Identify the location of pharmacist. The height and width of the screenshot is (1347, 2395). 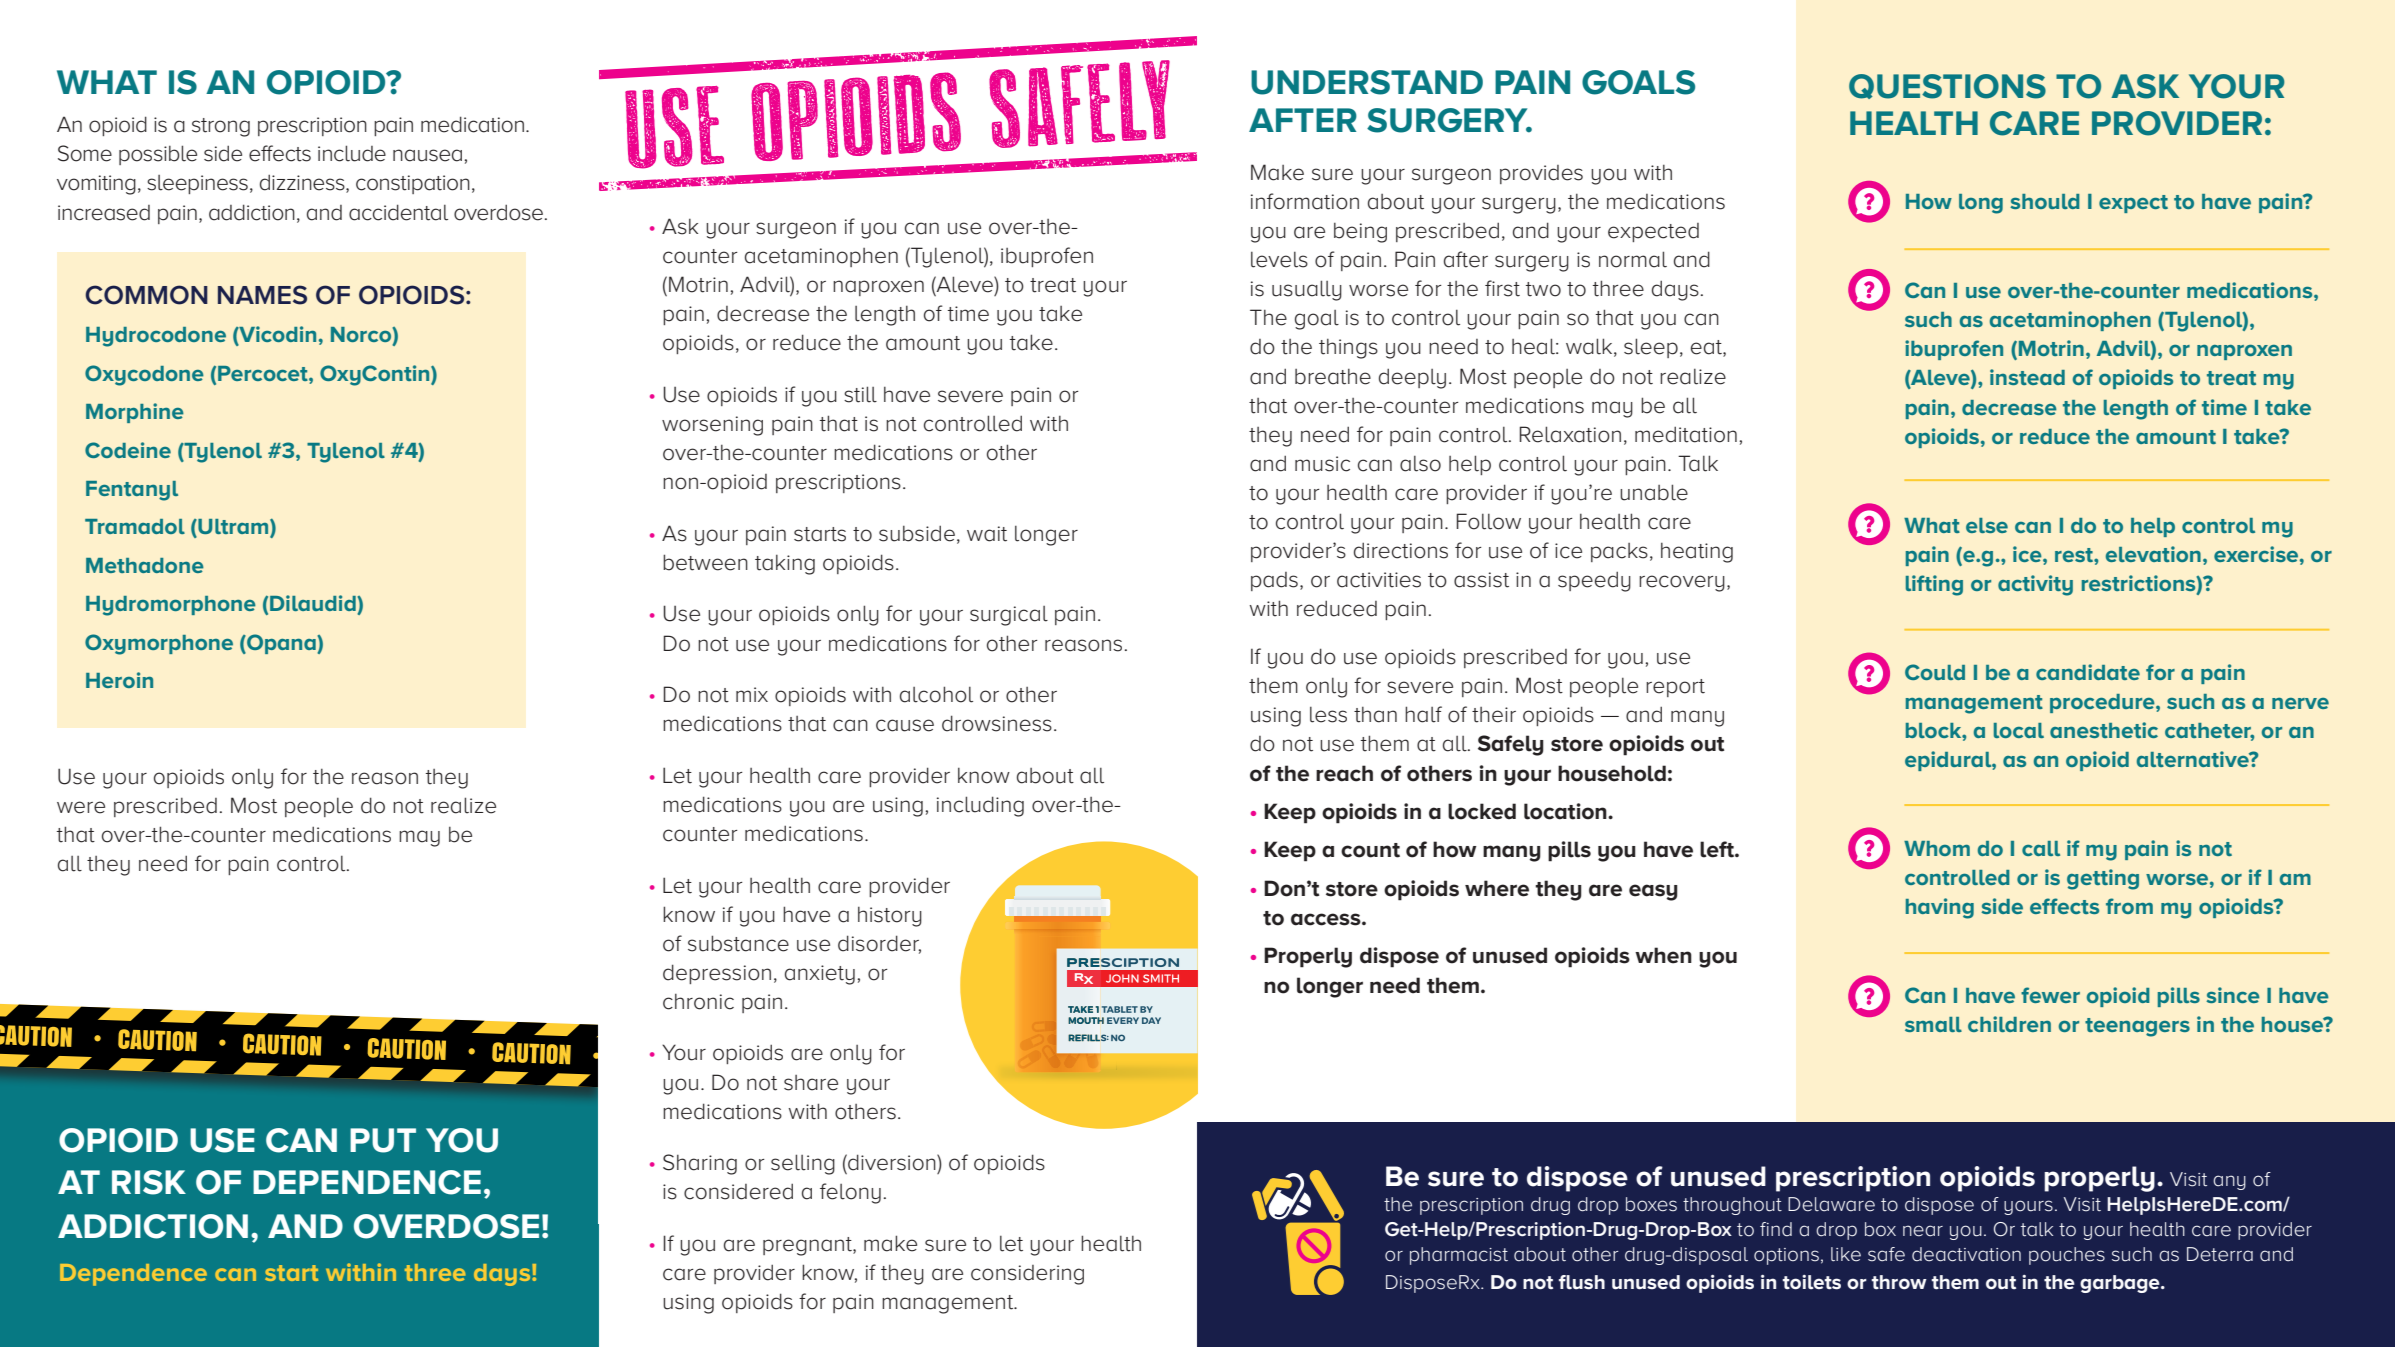
(1459, 1256).
